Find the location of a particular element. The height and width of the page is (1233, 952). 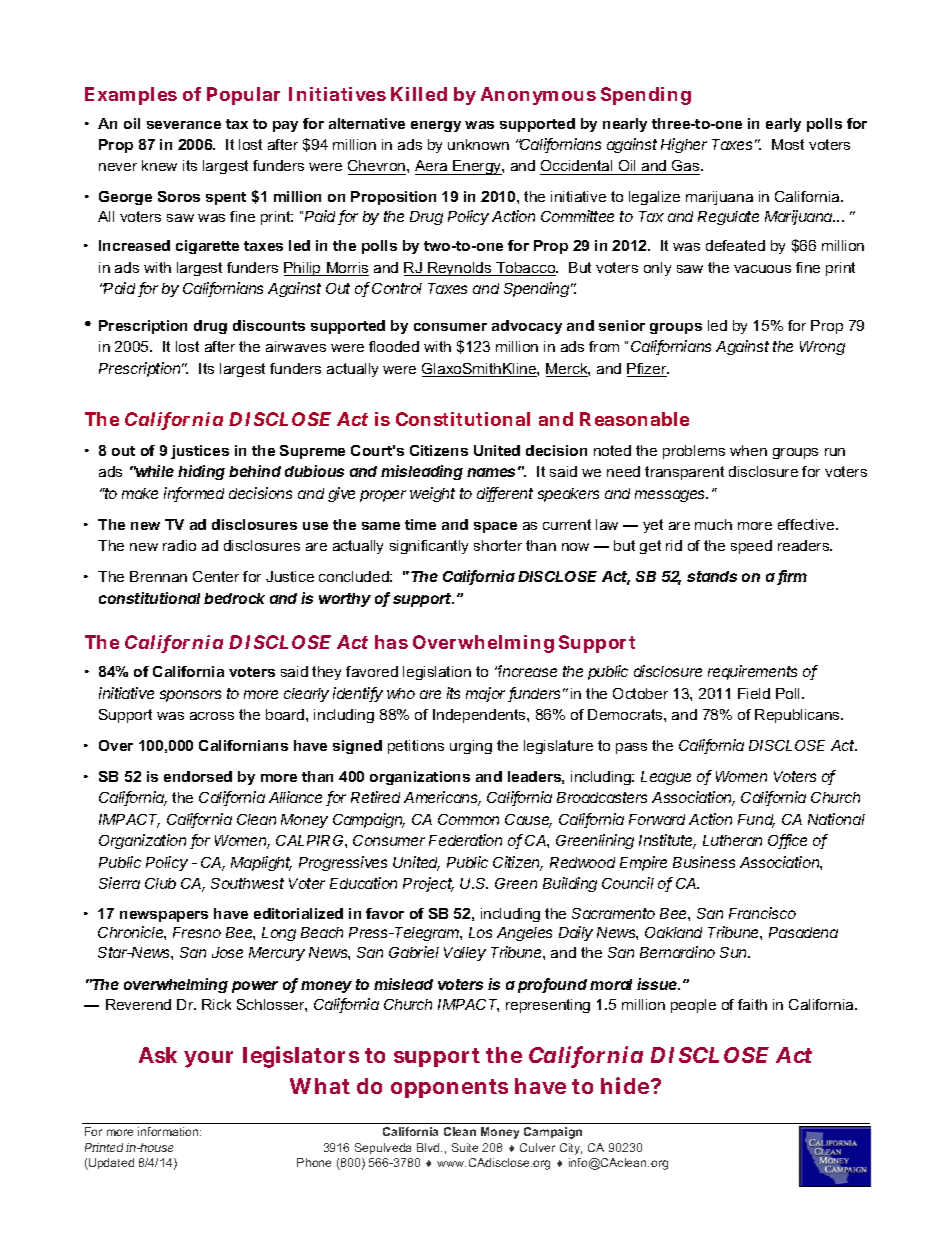

hiding is located at coordinates (201, 472).
